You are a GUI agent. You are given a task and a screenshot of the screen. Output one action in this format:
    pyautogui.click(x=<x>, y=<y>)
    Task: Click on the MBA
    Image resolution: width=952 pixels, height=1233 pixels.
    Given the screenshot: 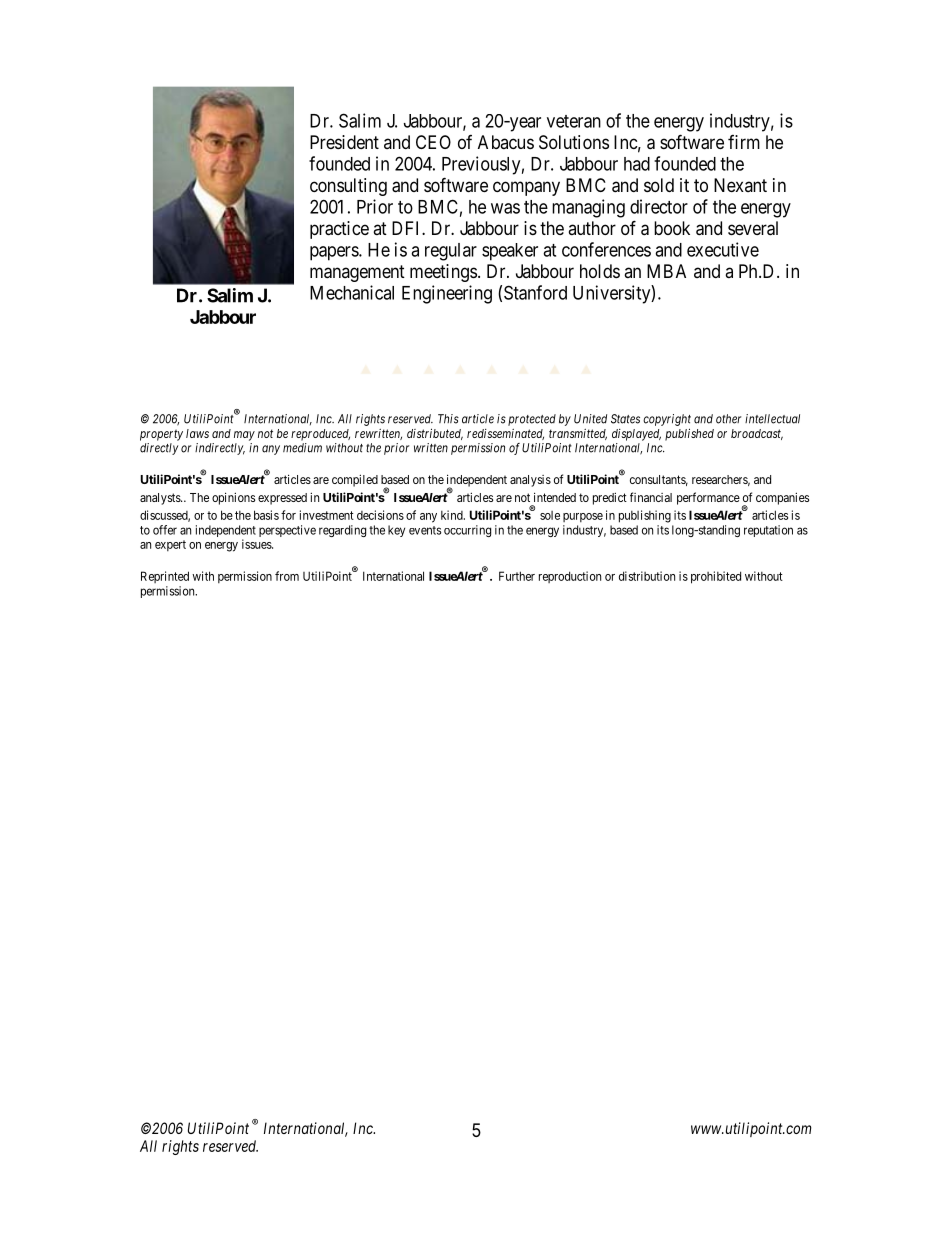 What is the action you would take?
    pyautogui.click(x=666, y=271)
